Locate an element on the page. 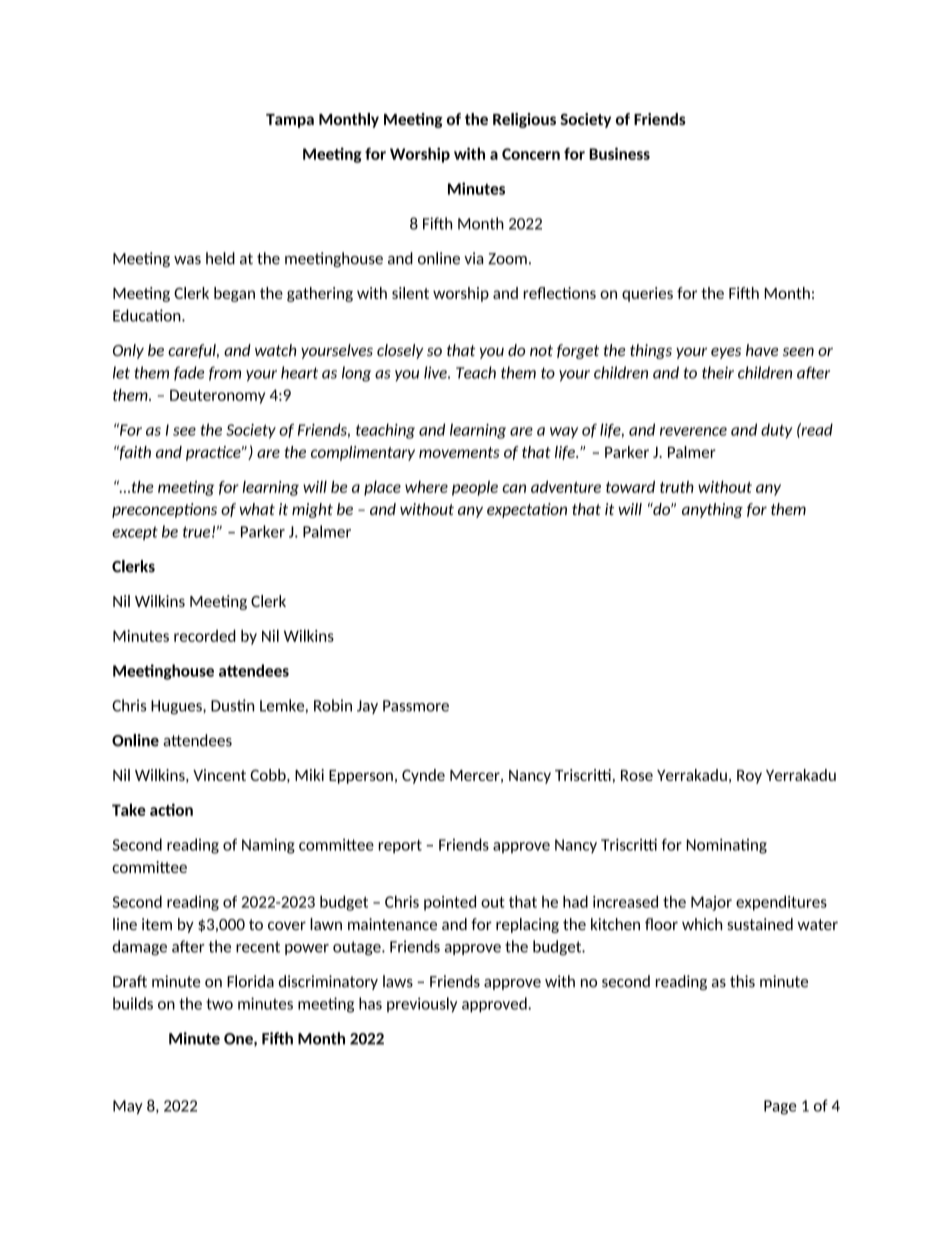  May is located at coordinates (128, 1107).
